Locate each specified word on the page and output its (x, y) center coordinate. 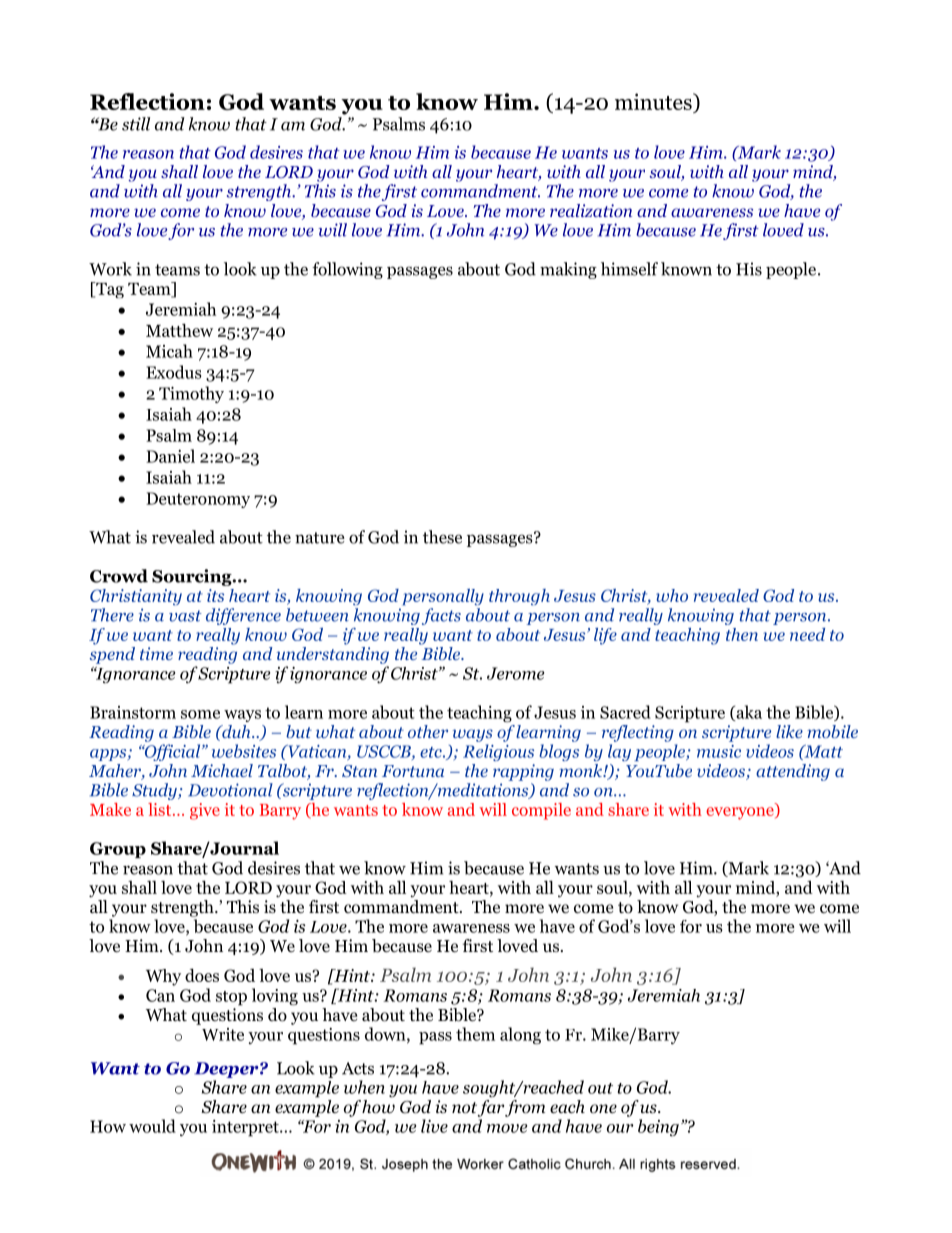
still (136, 124)
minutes (654, 101)
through (519, 597)
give (205, 811)
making (568, 270)
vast (185, 616)
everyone (741, 813)
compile (541, 811)
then (742, 634)
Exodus (174, 372)
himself (629, 269)
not (464, 1108)
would (152, 1126)
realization (591, 210)
